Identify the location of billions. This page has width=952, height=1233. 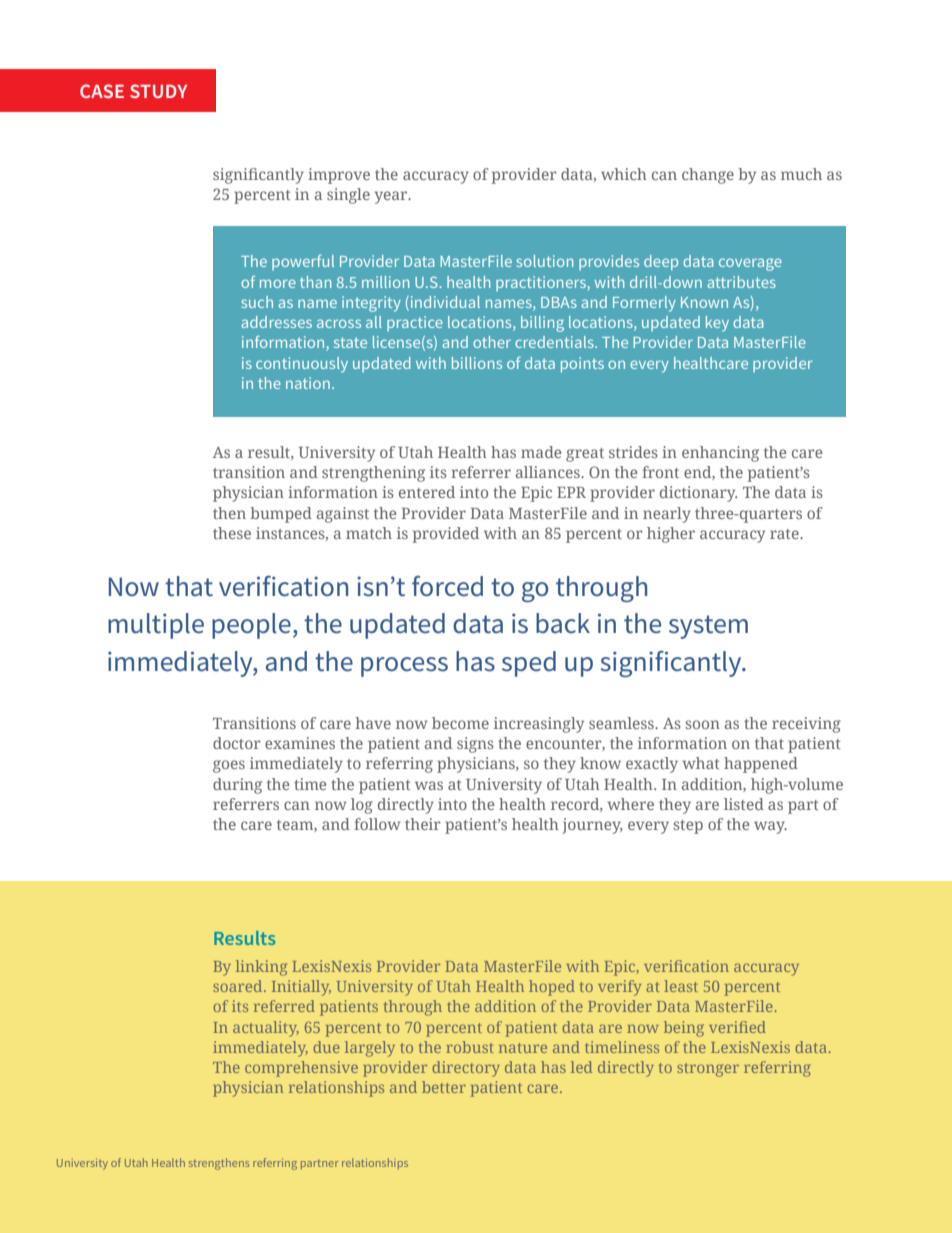
(477, 363).
